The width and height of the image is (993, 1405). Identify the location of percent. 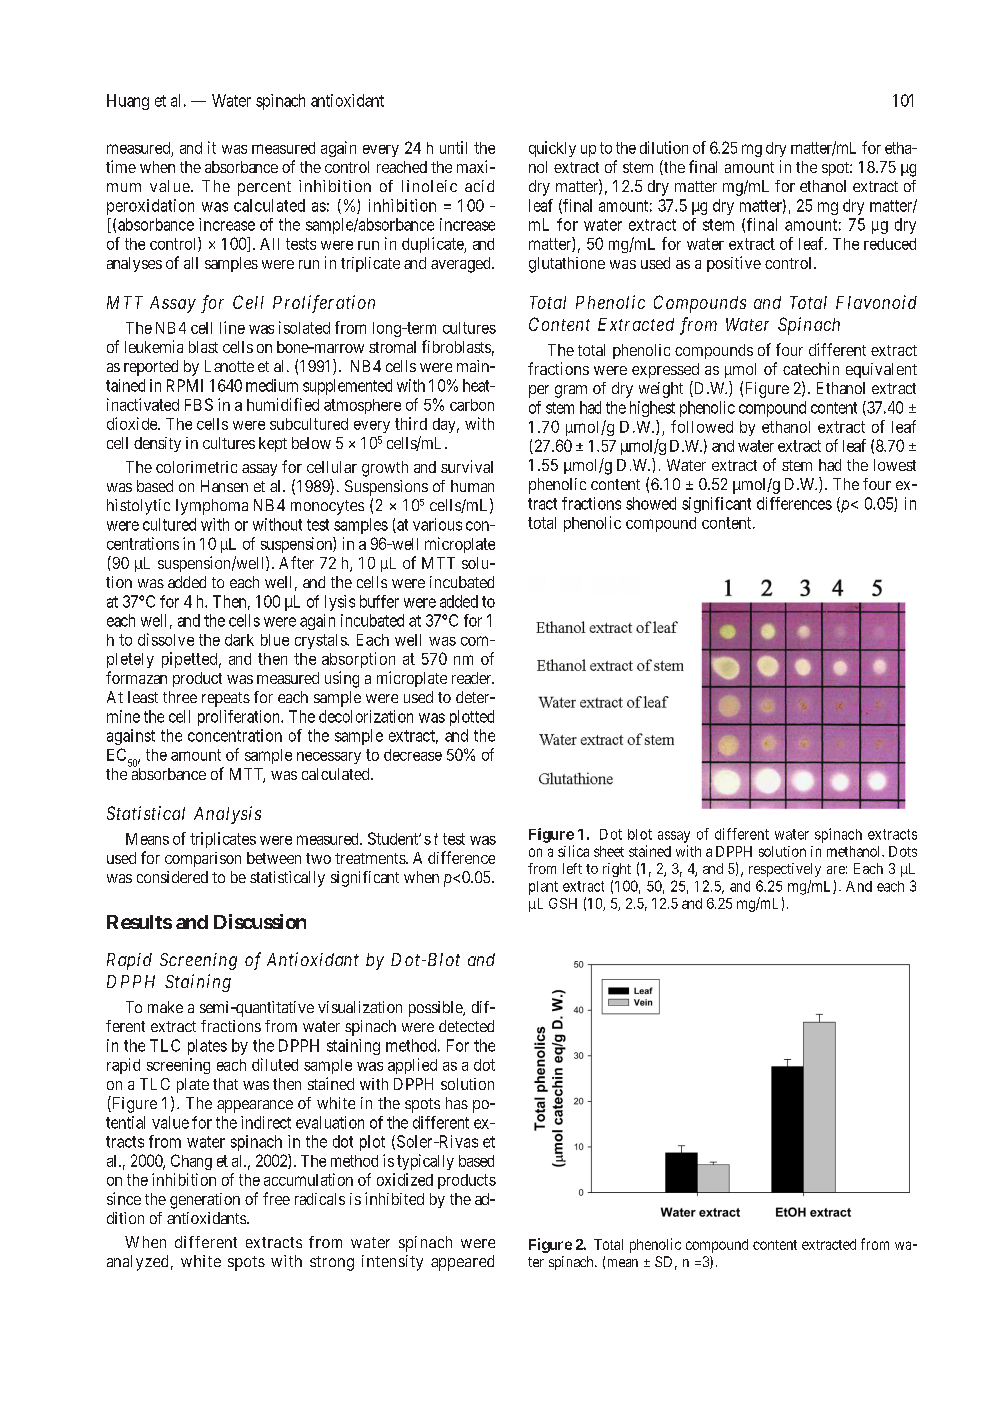
(264, 188).
